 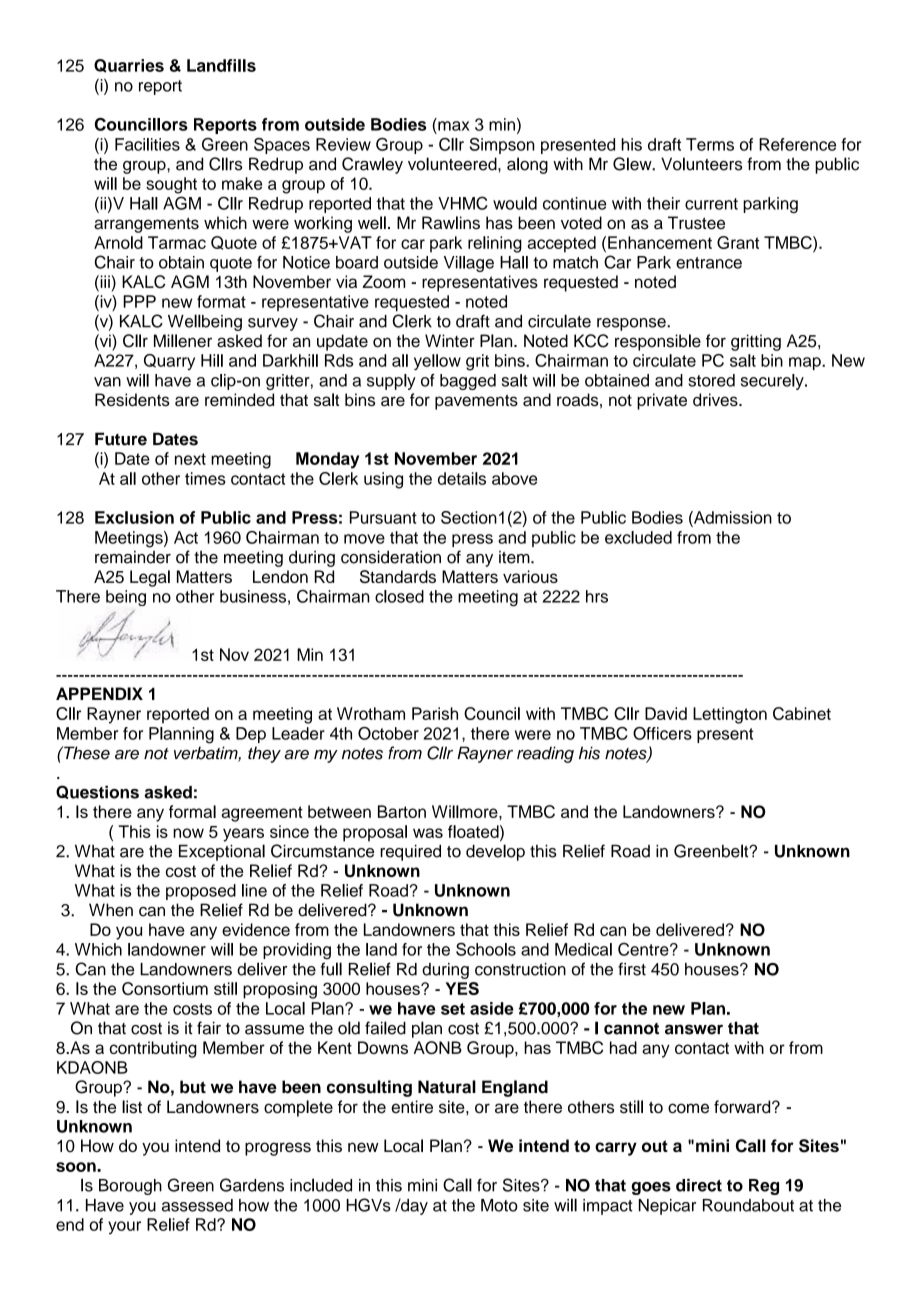 I want to click on formal, so click(x=192, y=811).
